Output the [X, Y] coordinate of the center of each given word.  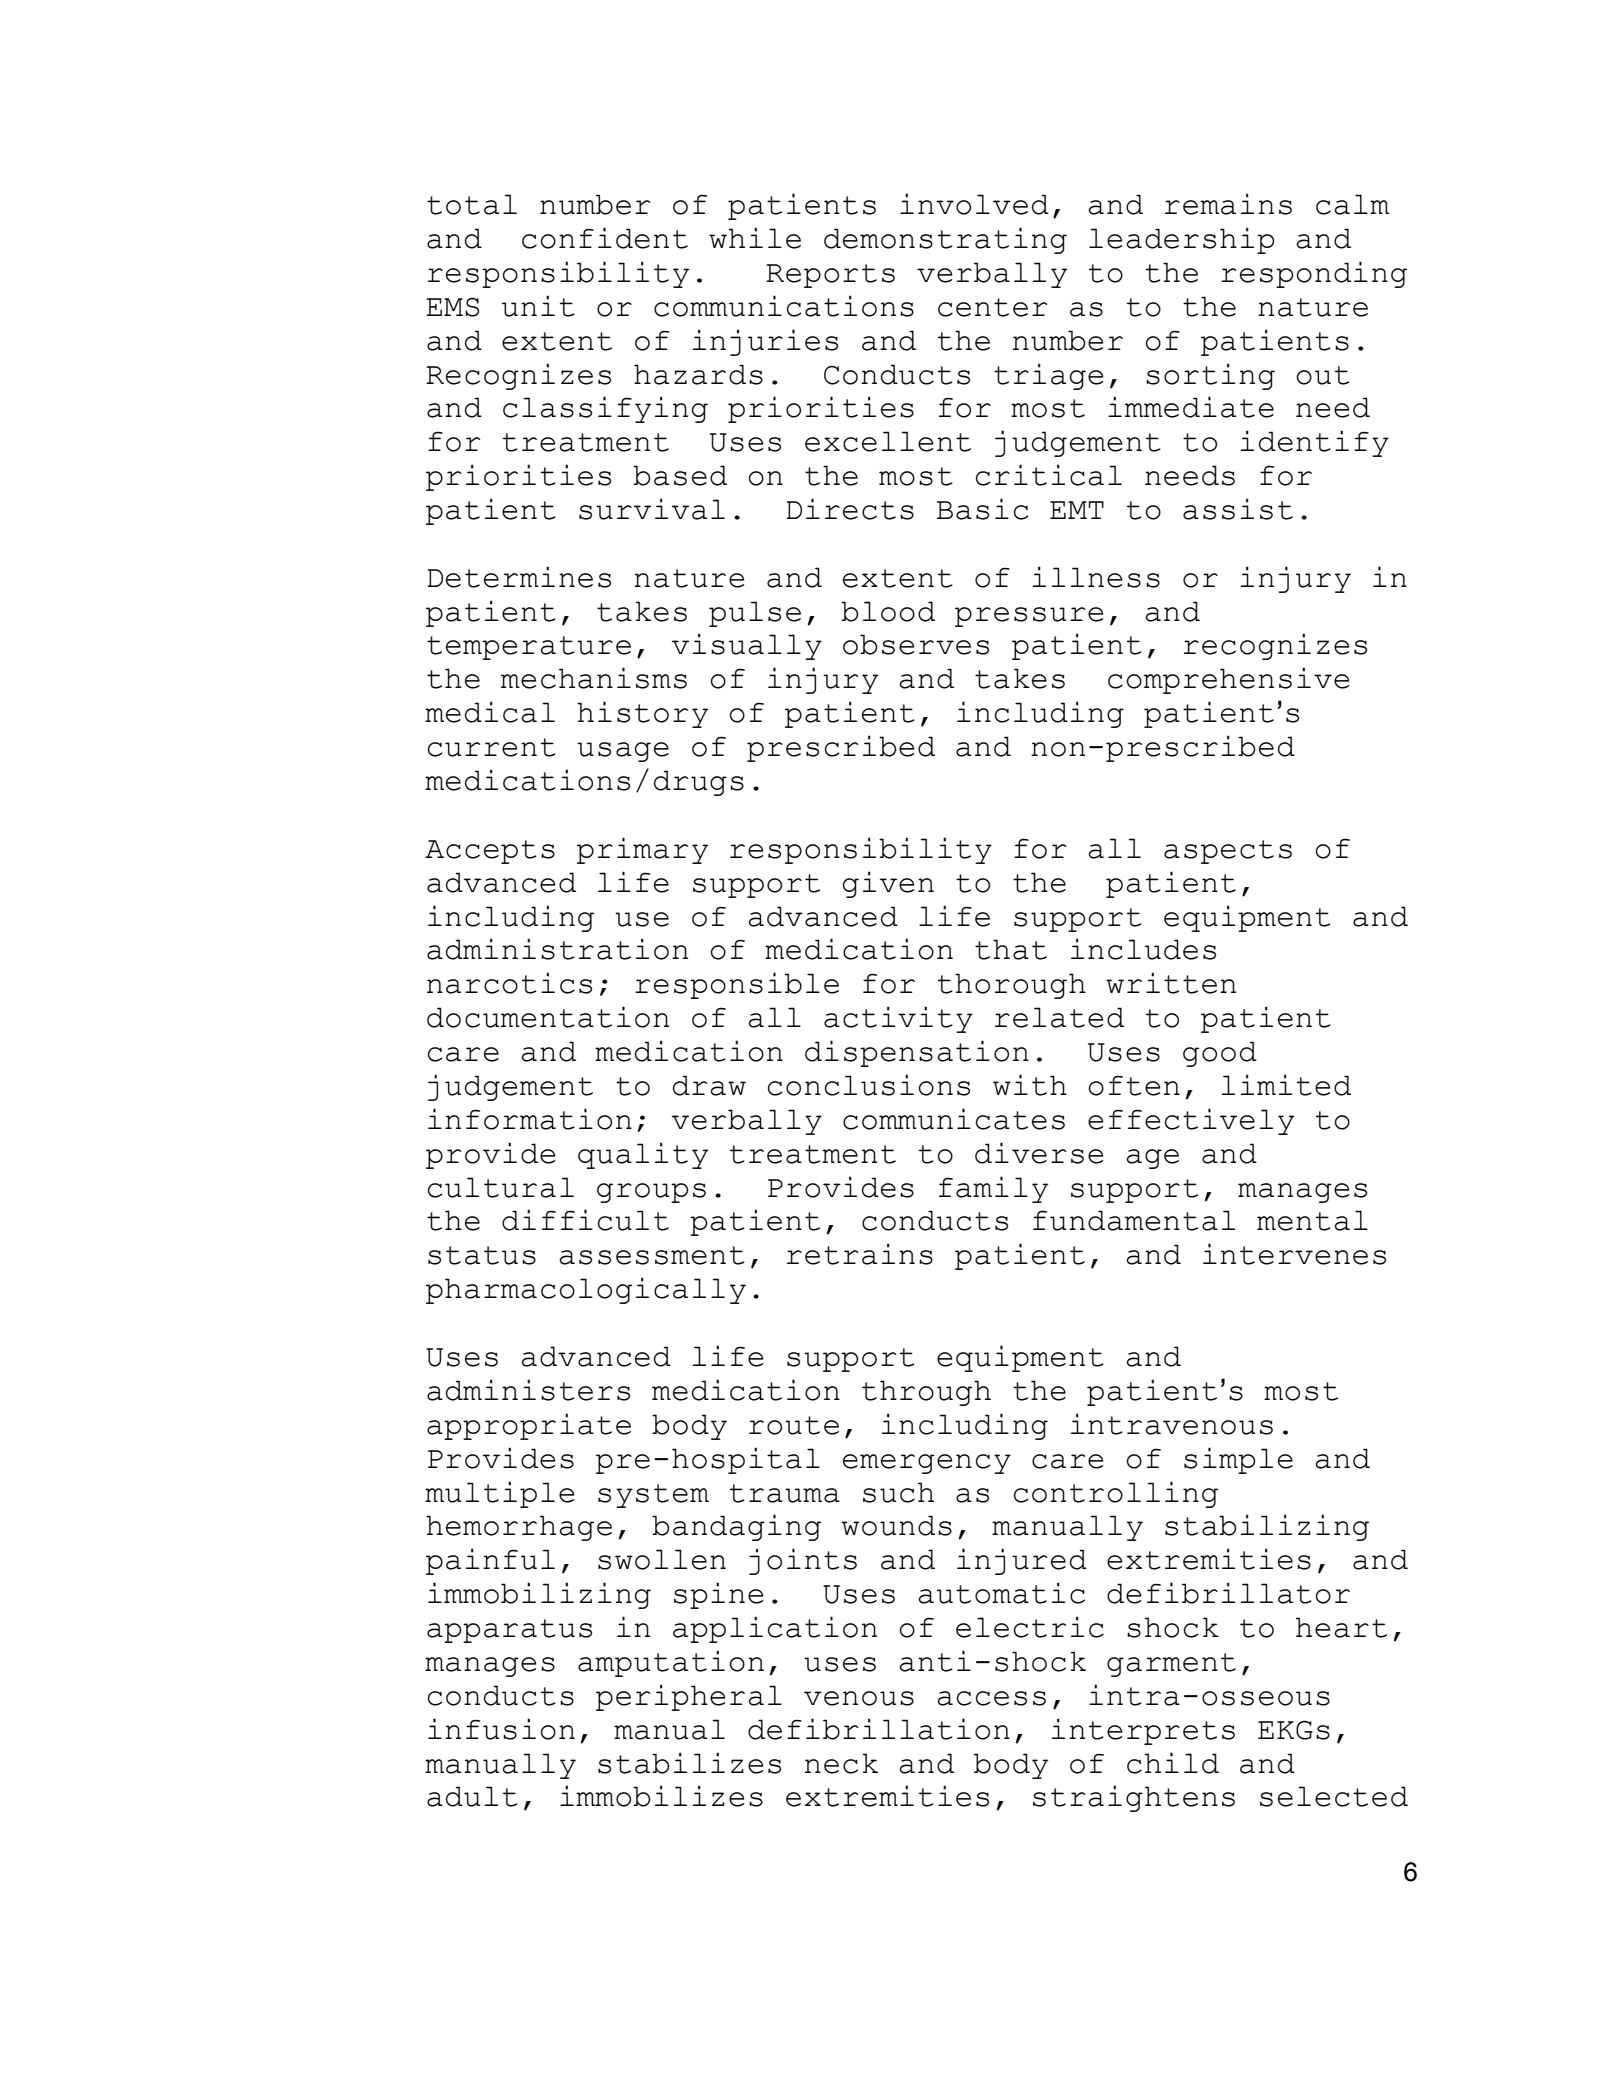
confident [605, 238]
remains [1228, 204]
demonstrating [945, 240]
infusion [501, 1729]
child [1173, 1763]
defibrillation [879, 1729]
